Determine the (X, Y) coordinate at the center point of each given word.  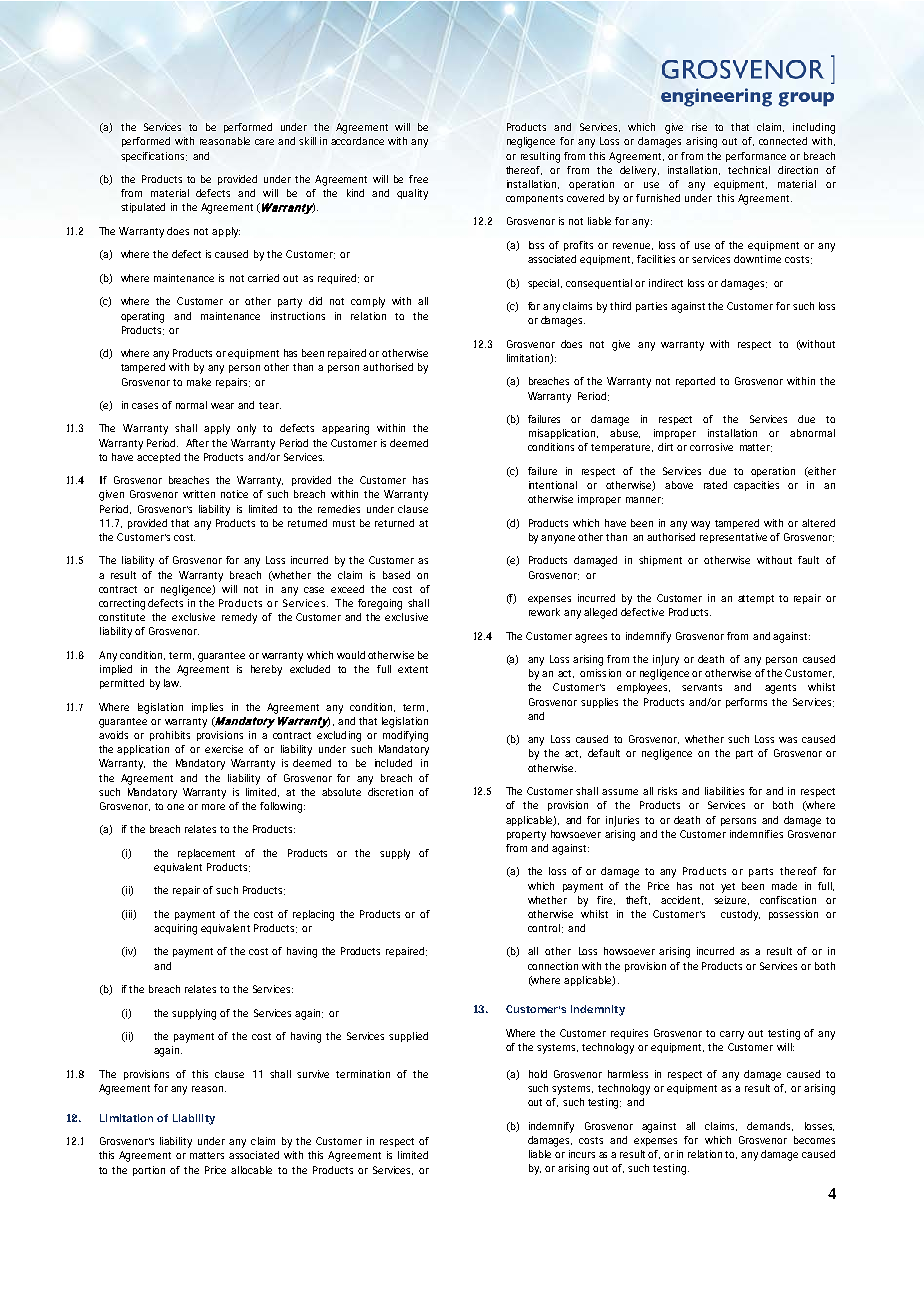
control (544, 928)
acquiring (175, 929)
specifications (154, 157)
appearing (345, 429)
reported (695, 382)
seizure (731, 900)
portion (149, 1171)
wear (222, 406)
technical (749, 170)
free (418, 179)
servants (702, 687)
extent (413, 669)
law (172, 683)
